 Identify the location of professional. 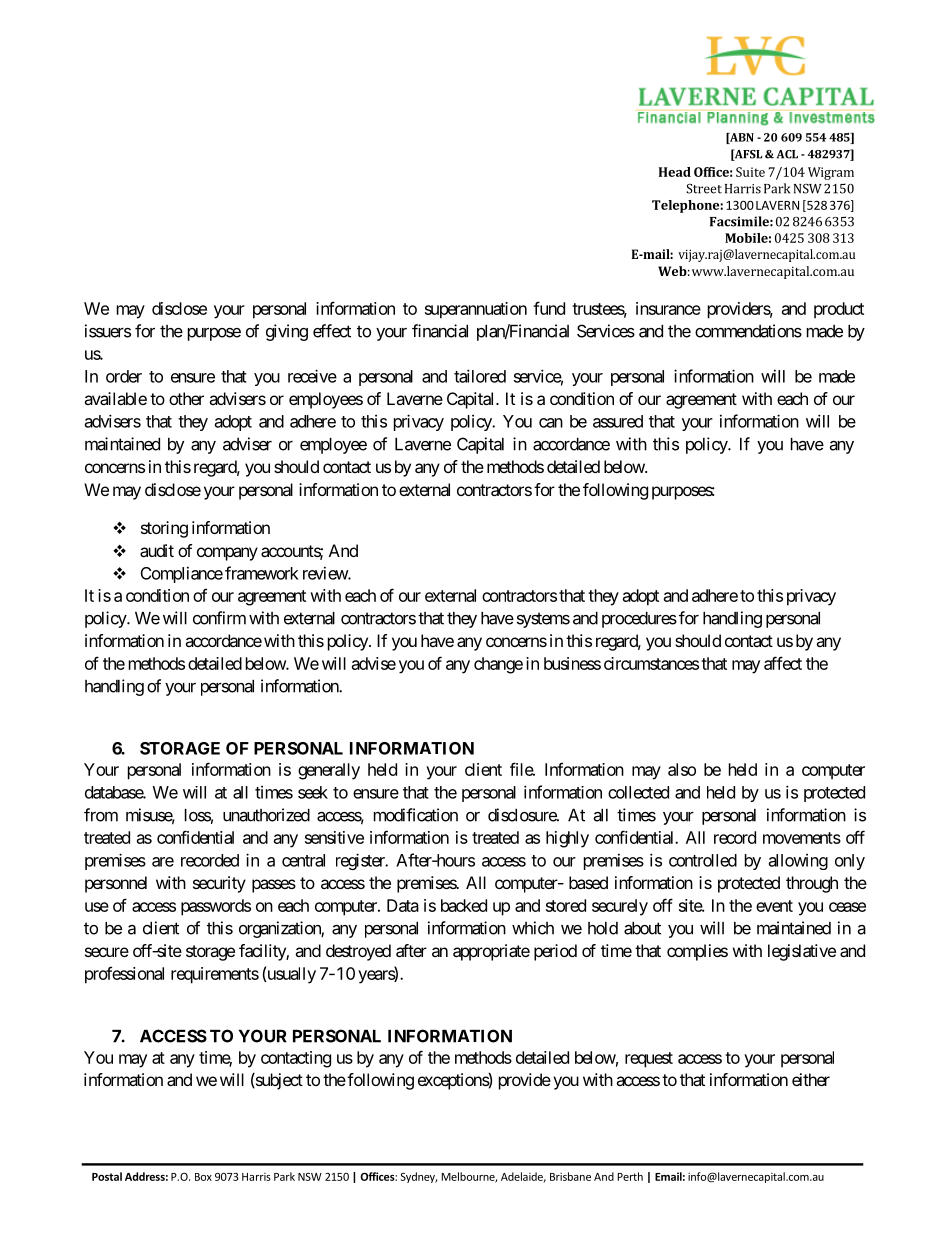
(124, 975).
